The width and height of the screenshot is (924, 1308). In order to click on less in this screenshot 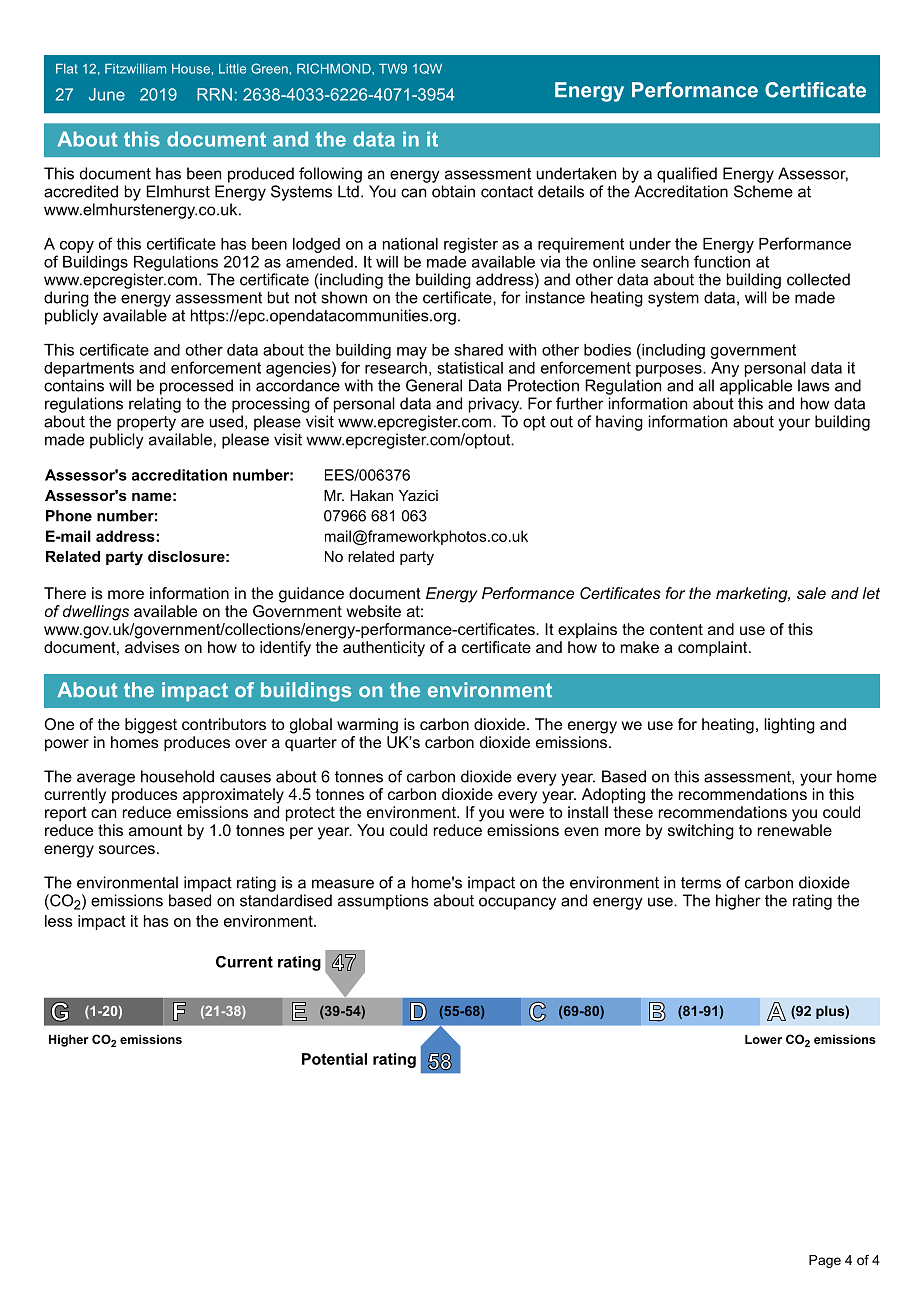, I will do `click(59, 921)`.
